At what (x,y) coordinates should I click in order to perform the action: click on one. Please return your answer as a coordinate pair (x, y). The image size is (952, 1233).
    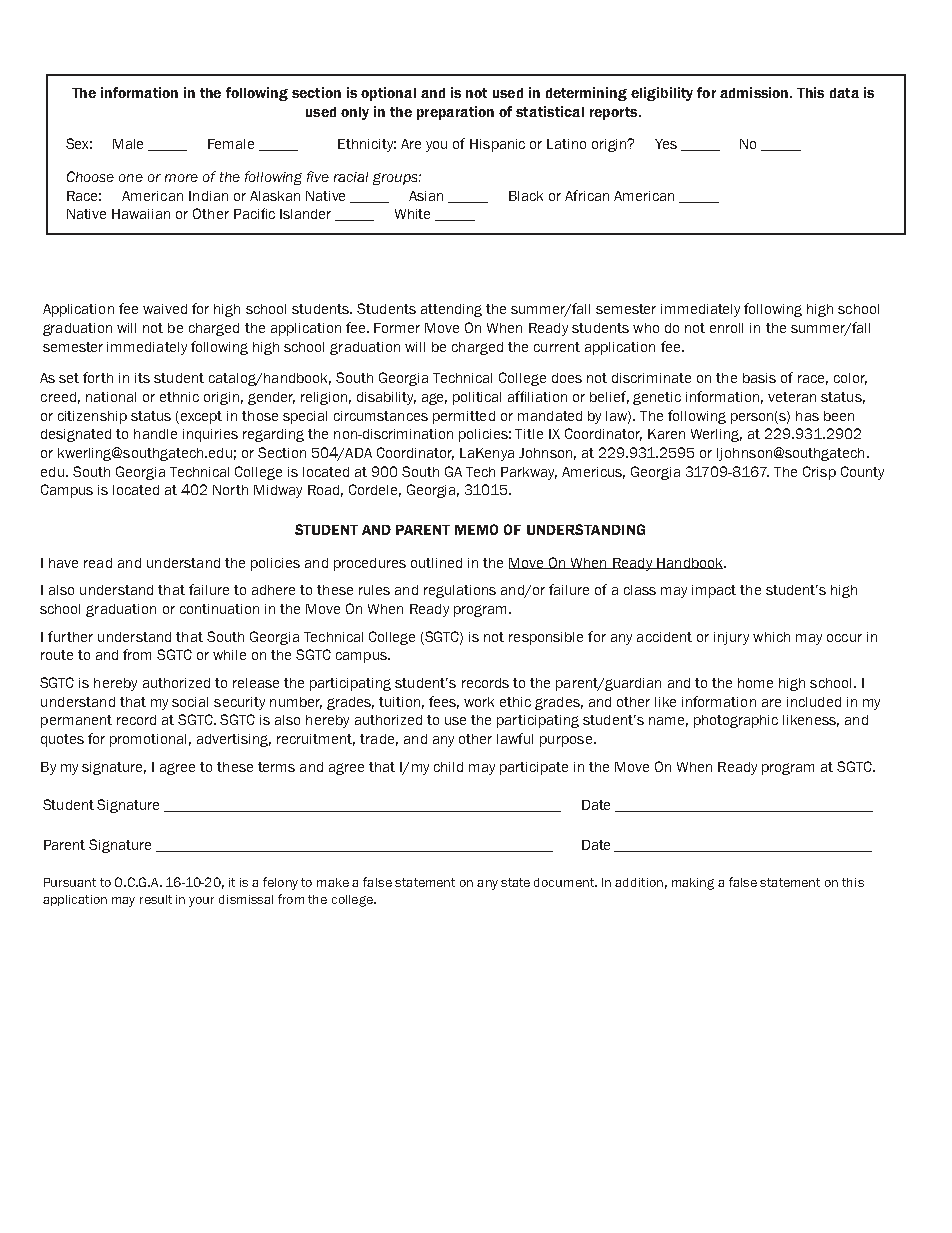
    Looking at the image, I should click on (131, 178).
